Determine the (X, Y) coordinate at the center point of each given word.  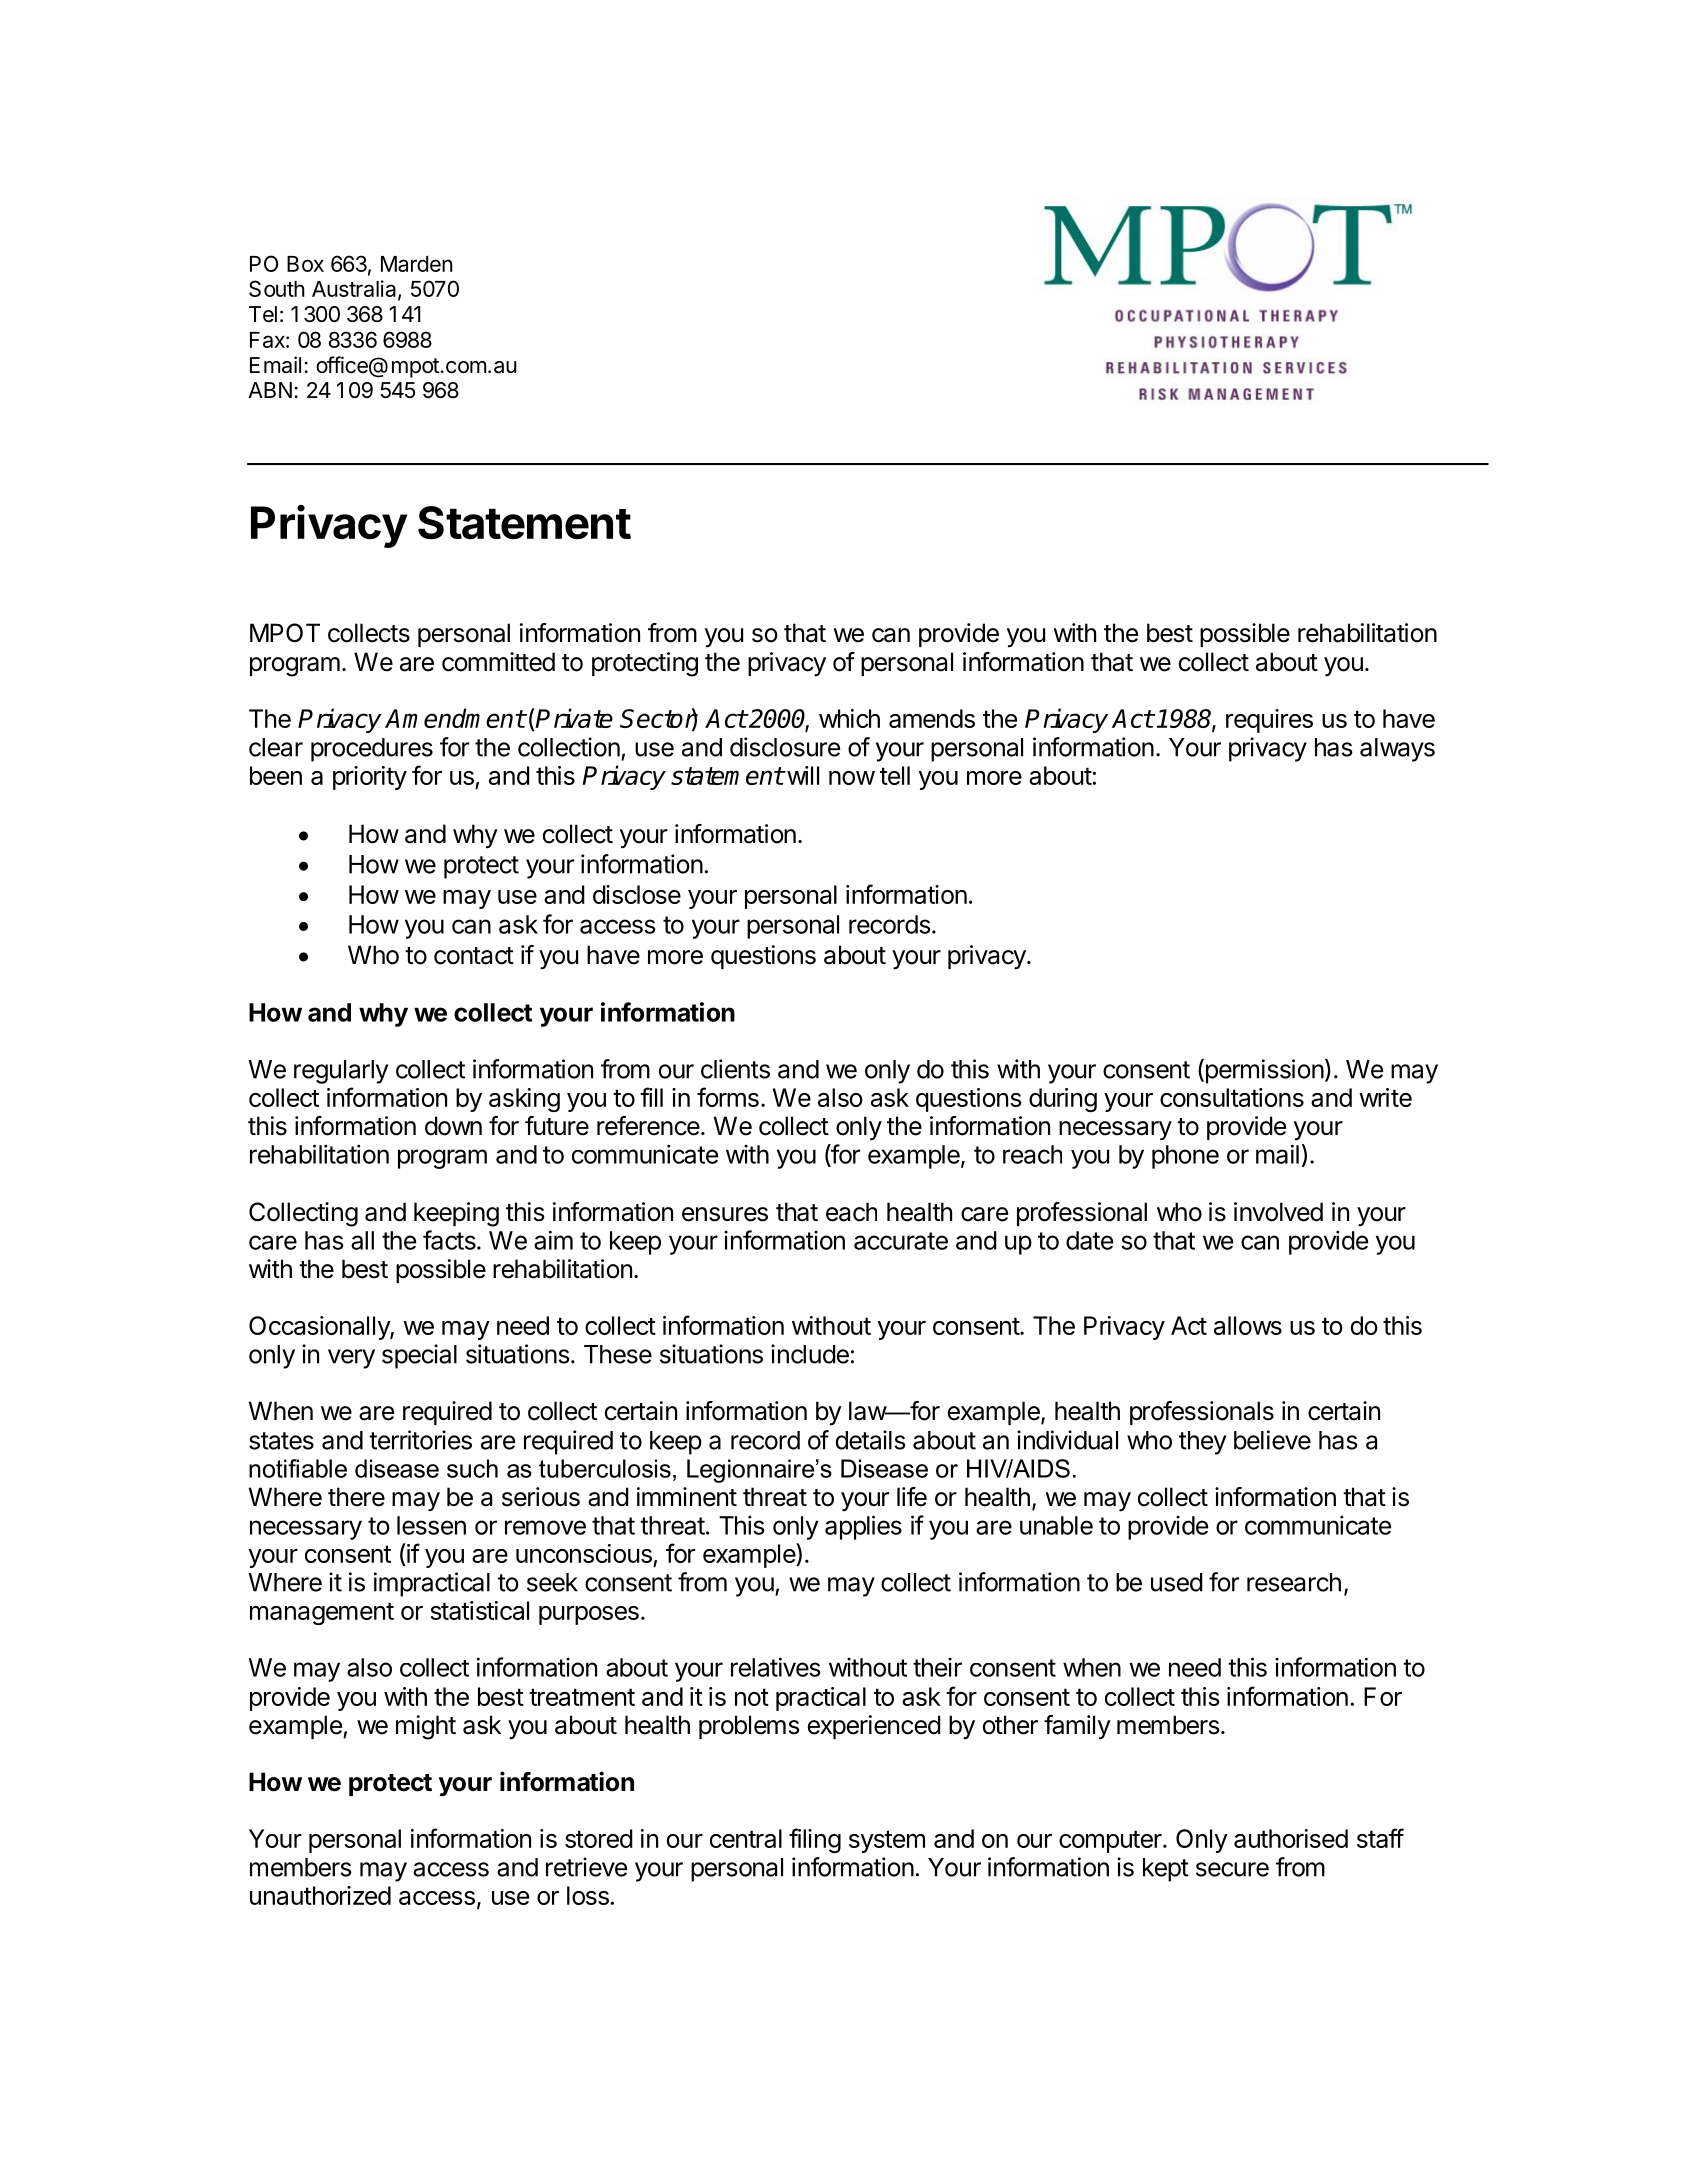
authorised (1291, 1838)
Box (305, 264)
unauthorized (320, 1895)
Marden (417, 264)
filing (815, 1840)
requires (1269, 721)
